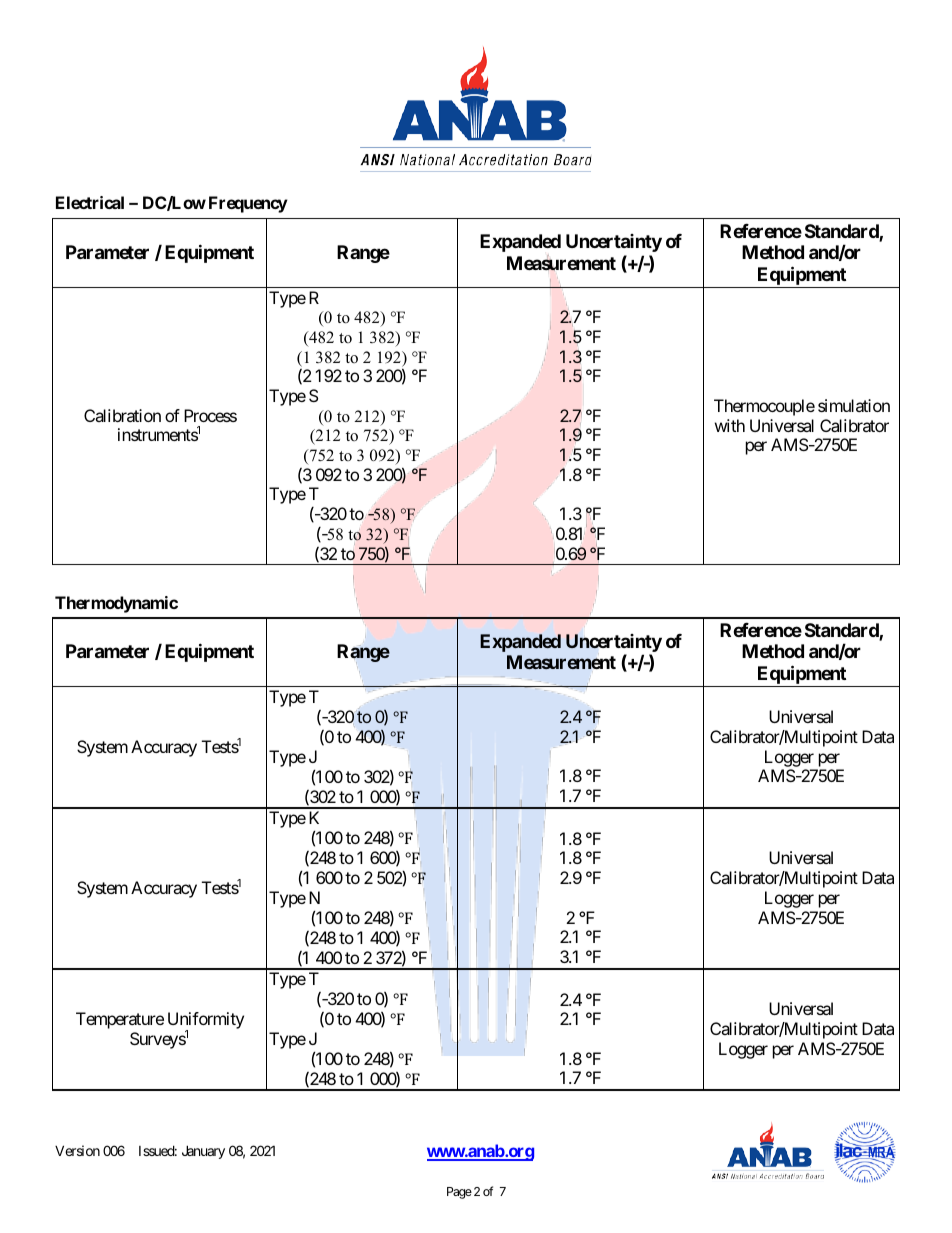  Describe the element at coordinates (90, 202) in the screenshot. I see `Electrical` at that location.
